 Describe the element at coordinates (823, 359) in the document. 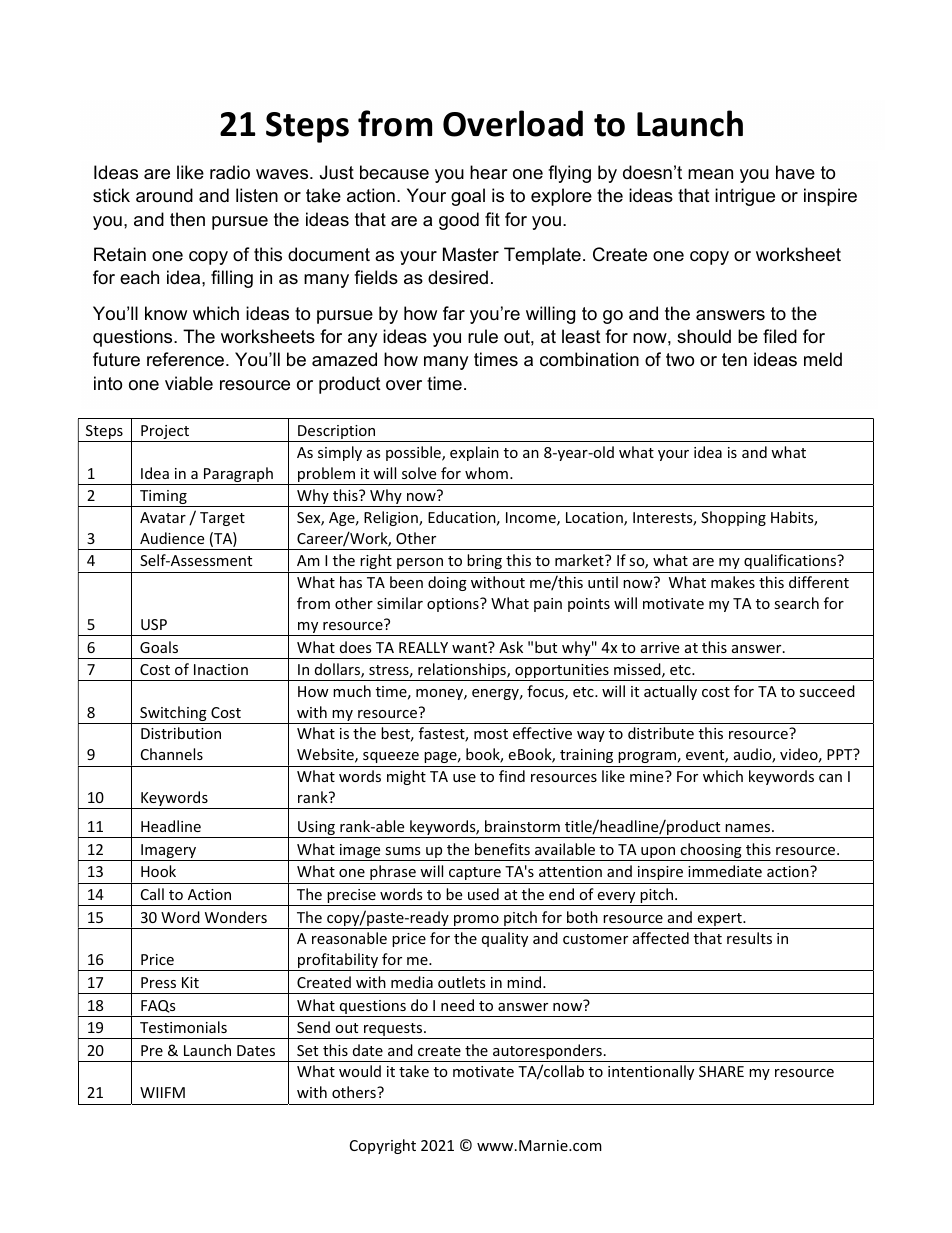

I see `meld` at that location.
